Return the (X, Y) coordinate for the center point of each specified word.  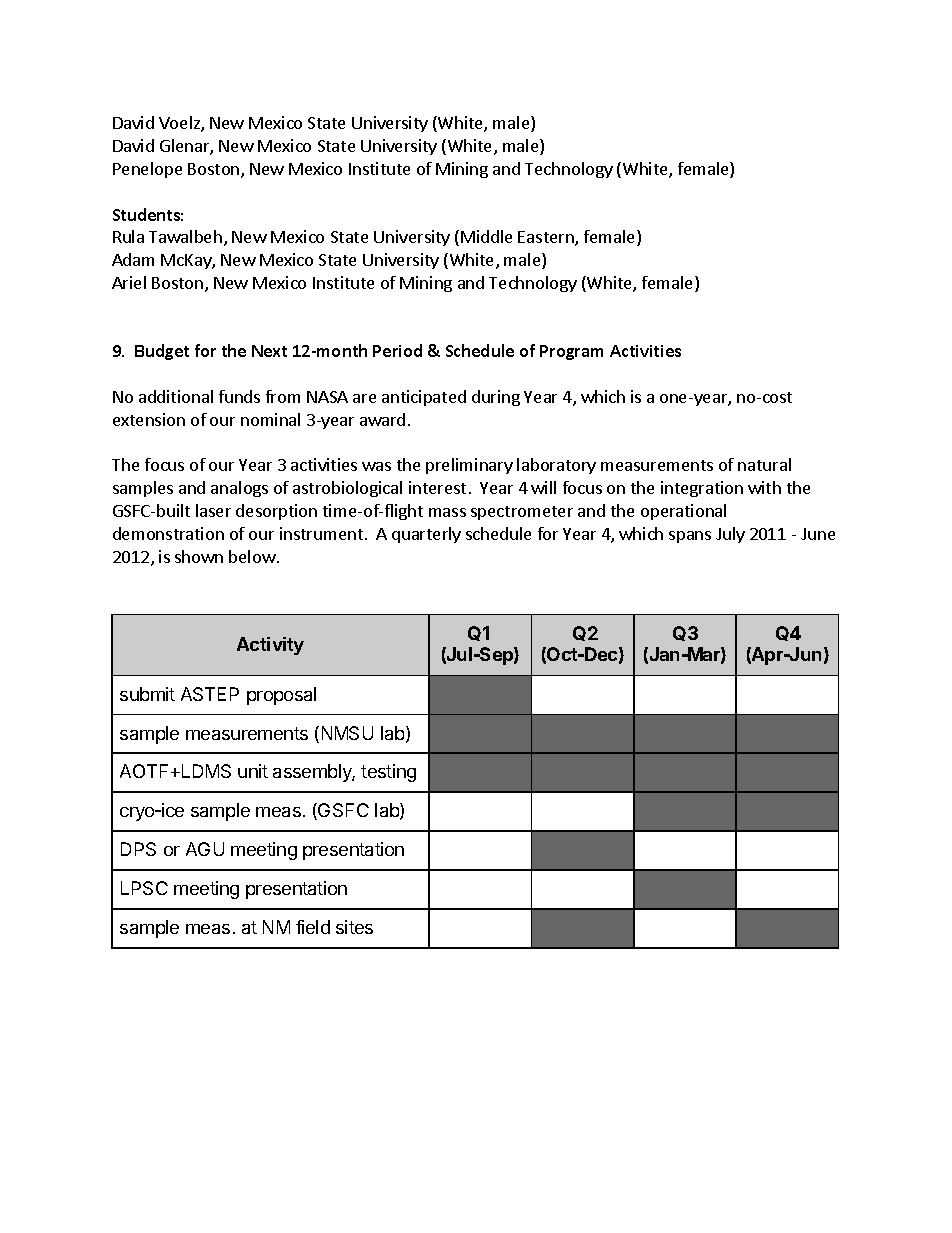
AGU (205, 849)
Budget (162, 352)
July (730, 535)
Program (571, 352)
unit (253, 771)
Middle (486, 236)
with (764, 487)
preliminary (469, 466)
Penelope (147, 170)
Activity (270, 646)
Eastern (547, 238)
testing (388, 773)
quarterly (426, 535)
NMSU (347, 733)
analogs (239, 489)
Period (397, 350)
